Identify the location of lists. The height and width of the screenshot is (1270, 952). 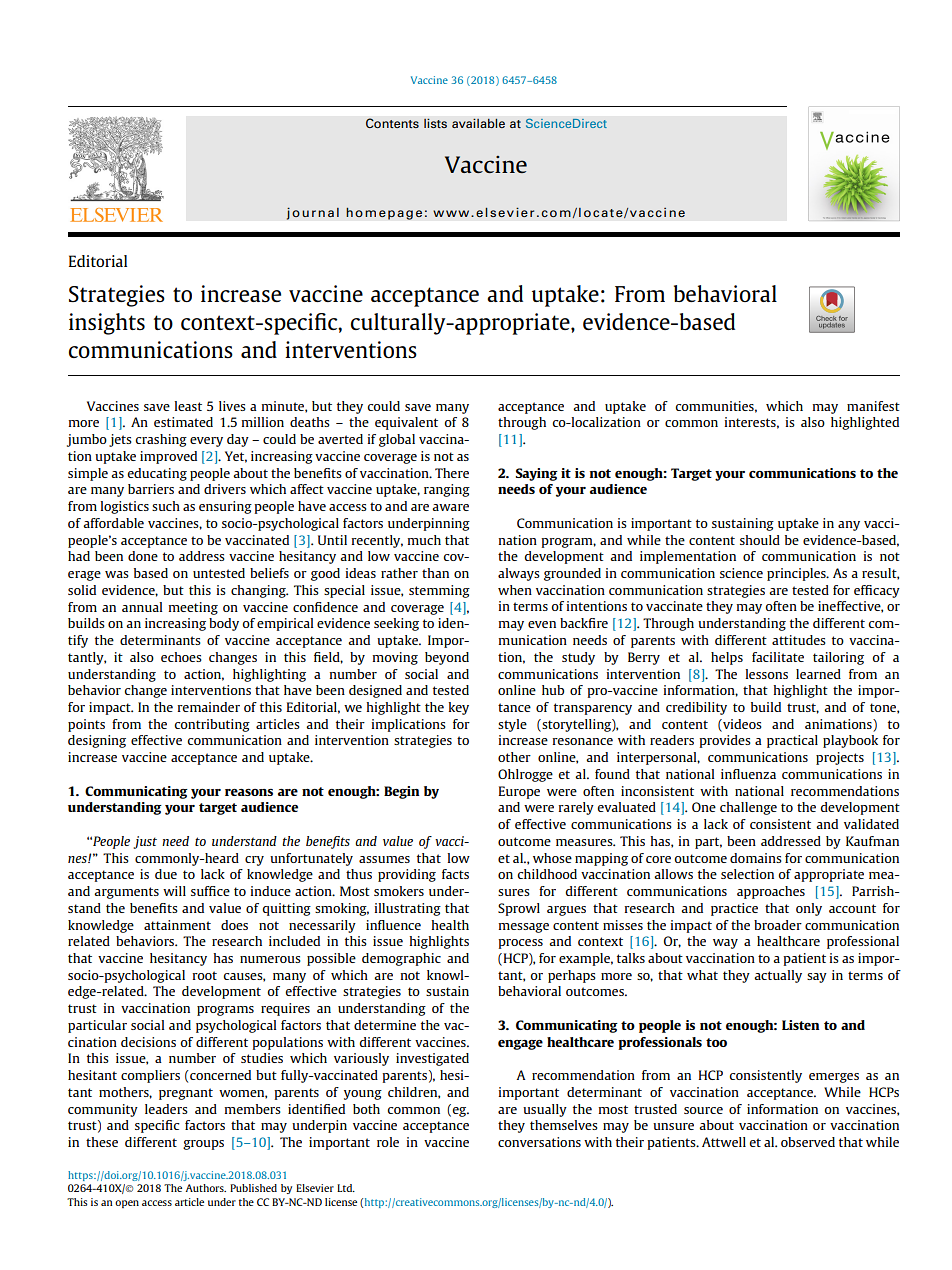
(435, 123).
